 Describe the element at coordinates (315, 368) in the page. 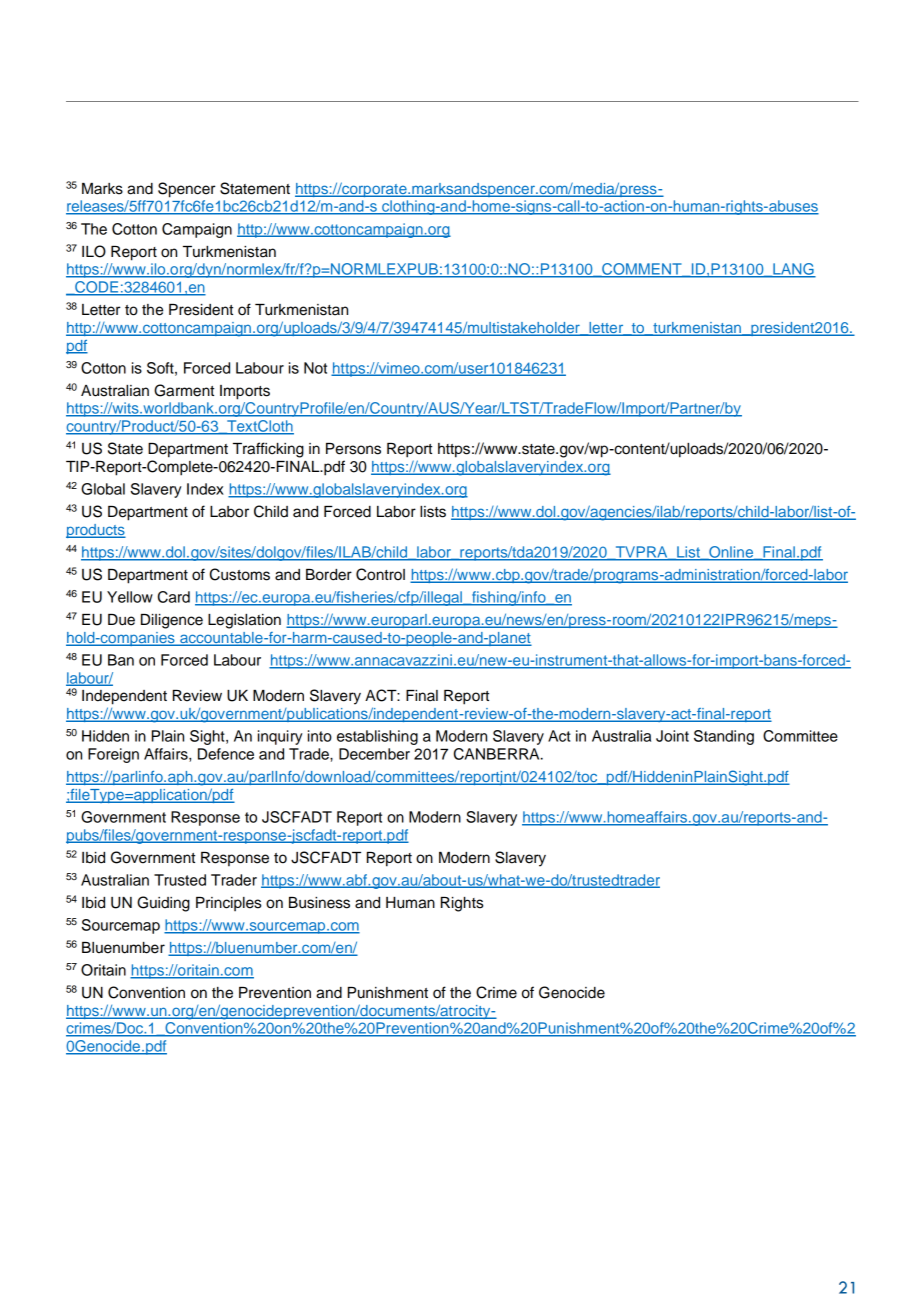

I see `Not` at that location.
